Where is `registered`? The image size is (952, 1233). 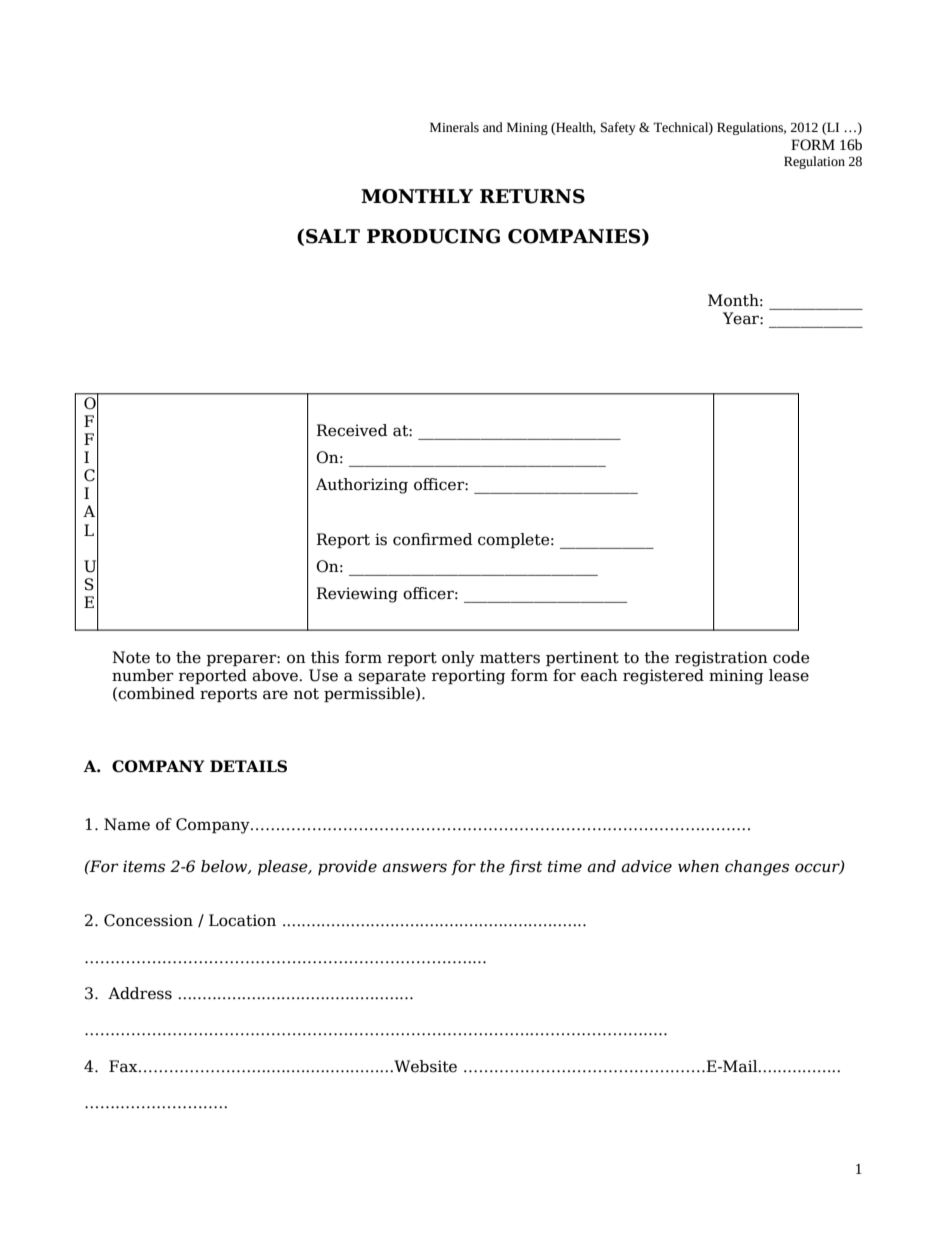 registered is located at coordinates (663, 677).
